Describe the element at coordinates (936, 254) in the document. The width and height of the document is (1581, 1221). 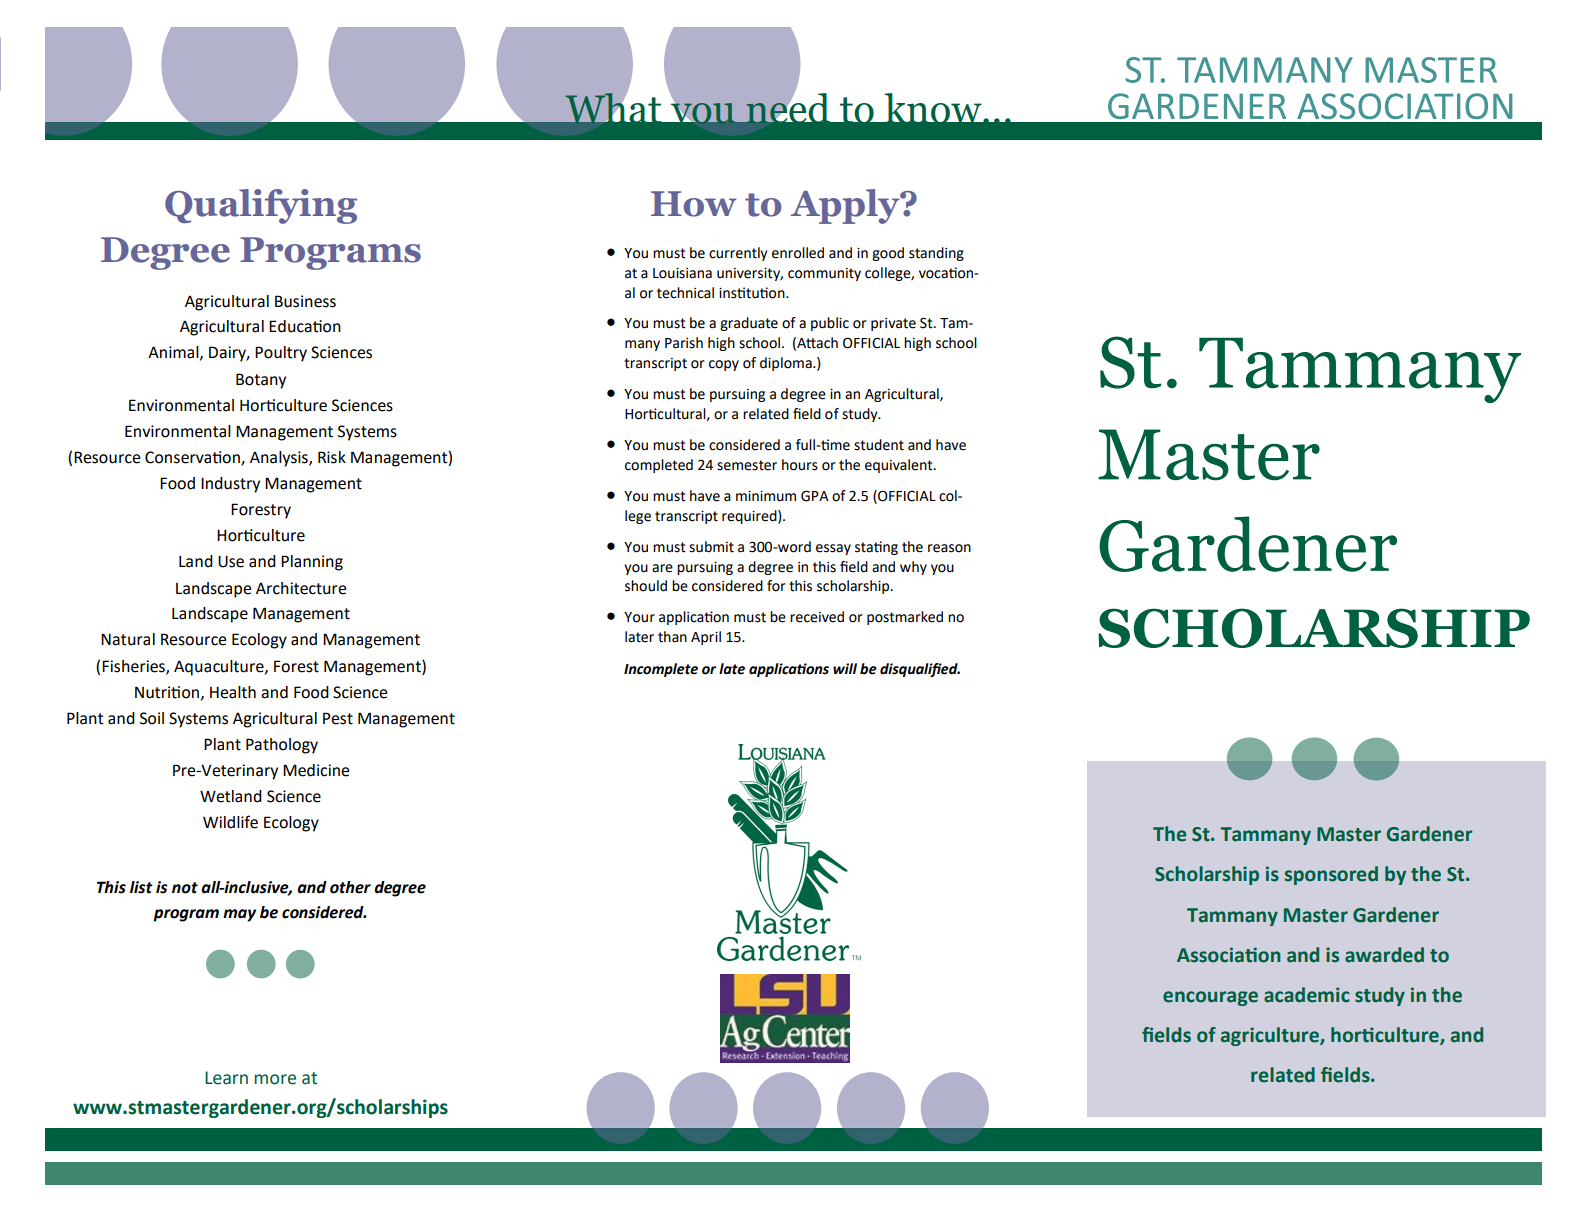
I see `standing` at that location.
